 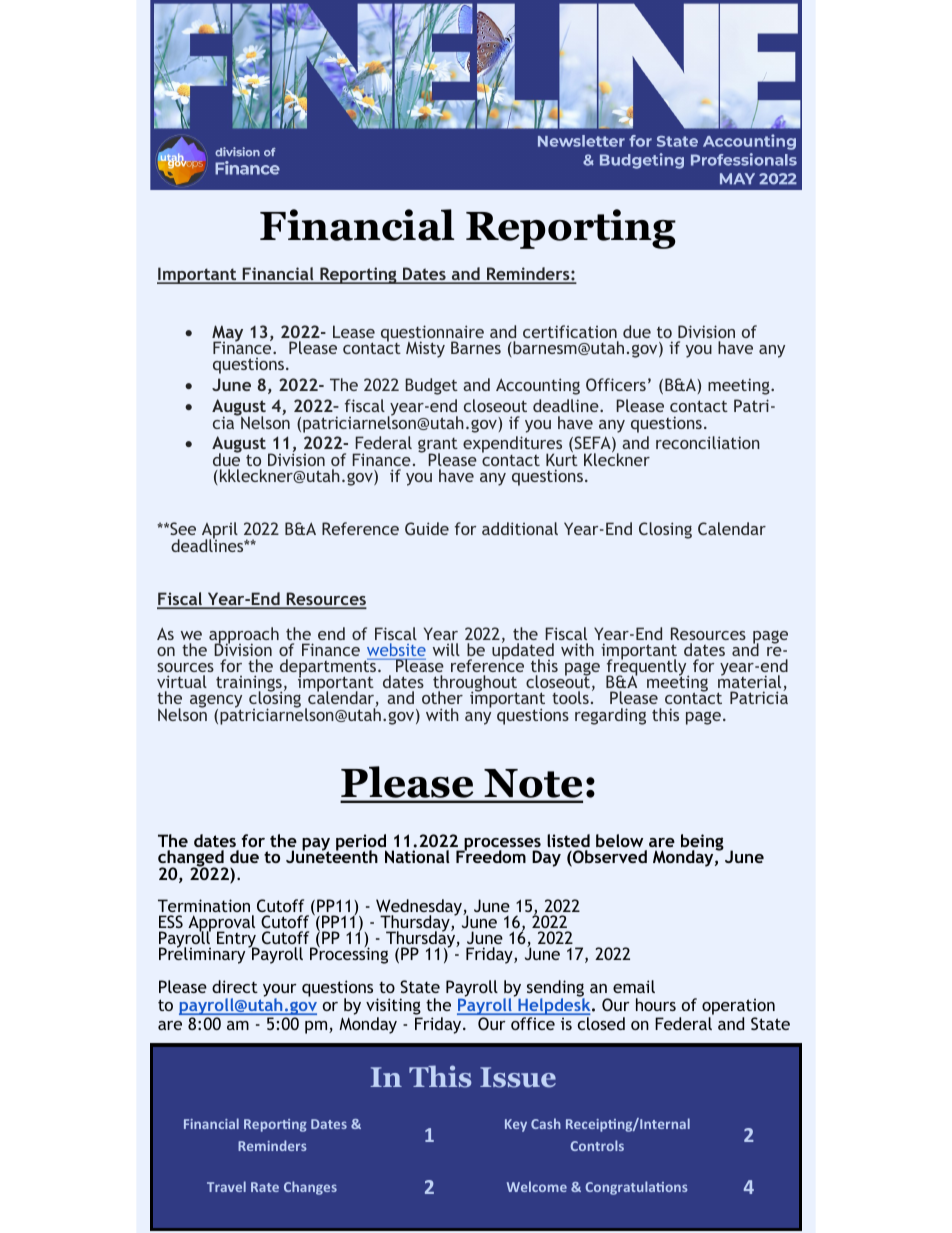 What do you see at coordinates (425, 349) in the screenshot?
I see `Misty` at bounding box center [425, 349].
